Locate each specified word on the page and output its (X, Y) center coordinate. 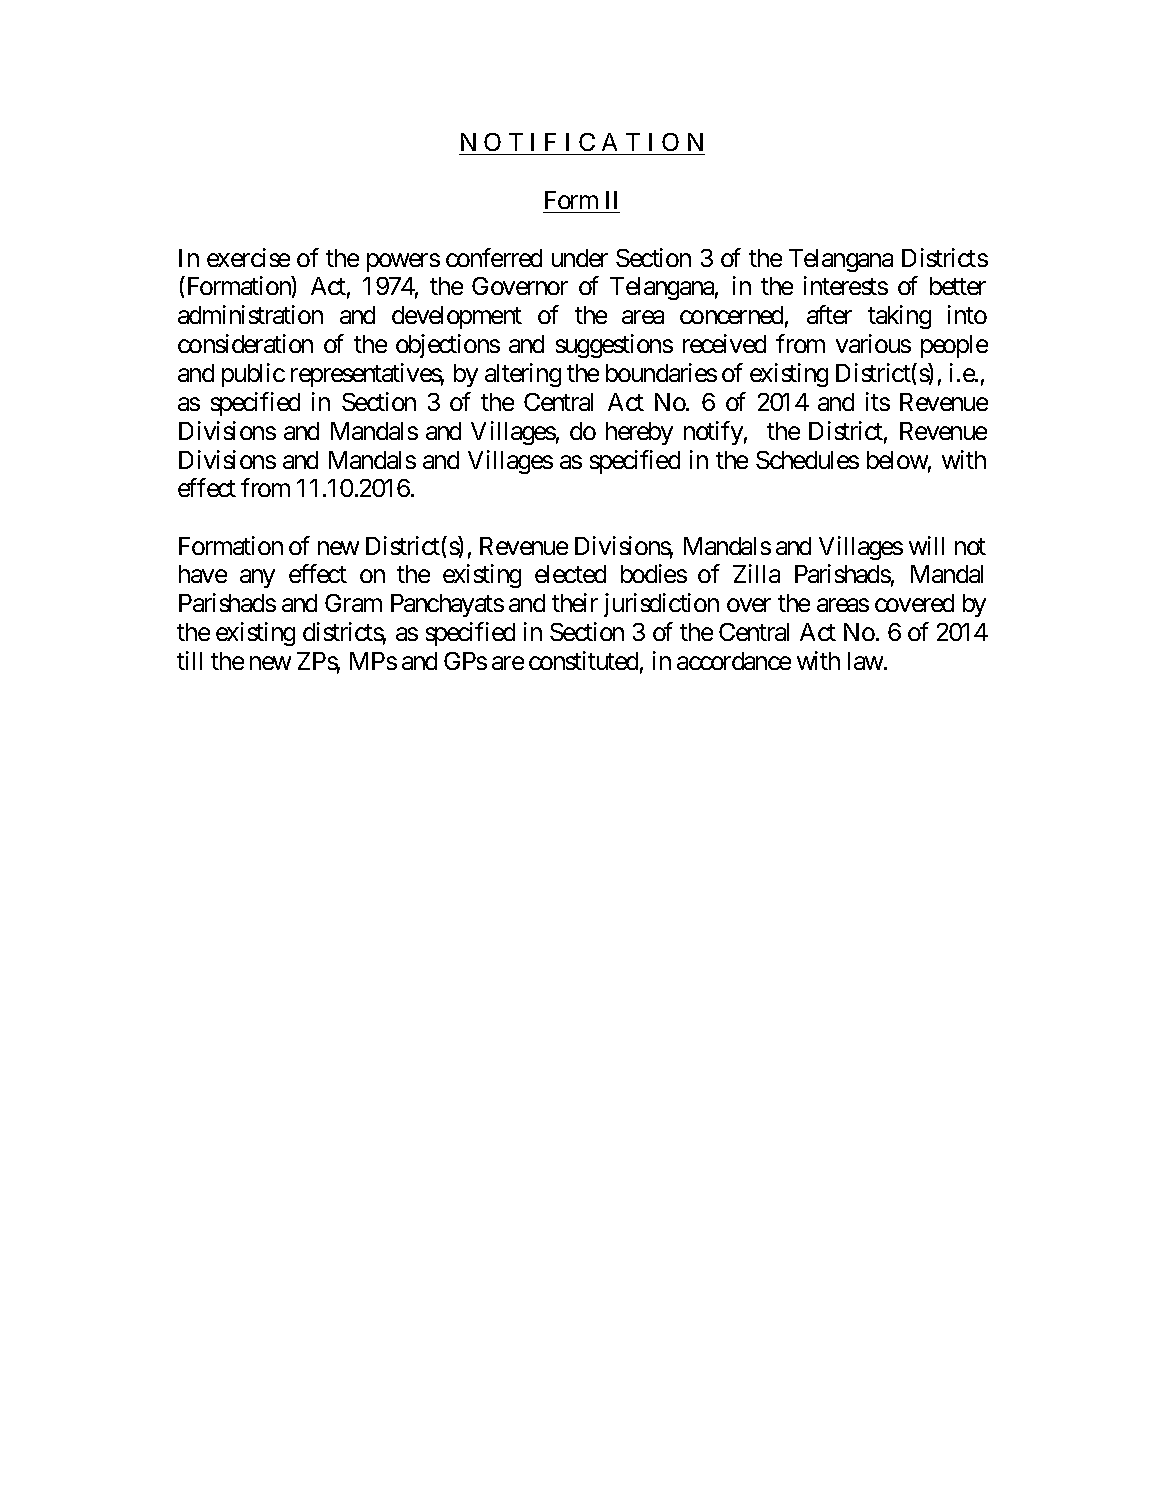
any (257, 579)
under (580, 258)
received (724, 343)
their (575, 602)
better (958, 286)
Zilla (756, 573)
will (926, 545)
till (189, 660)
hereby (639, 433)
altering (523, 375)
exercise (248, 257)
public (253, 375)
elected (570, 574)
